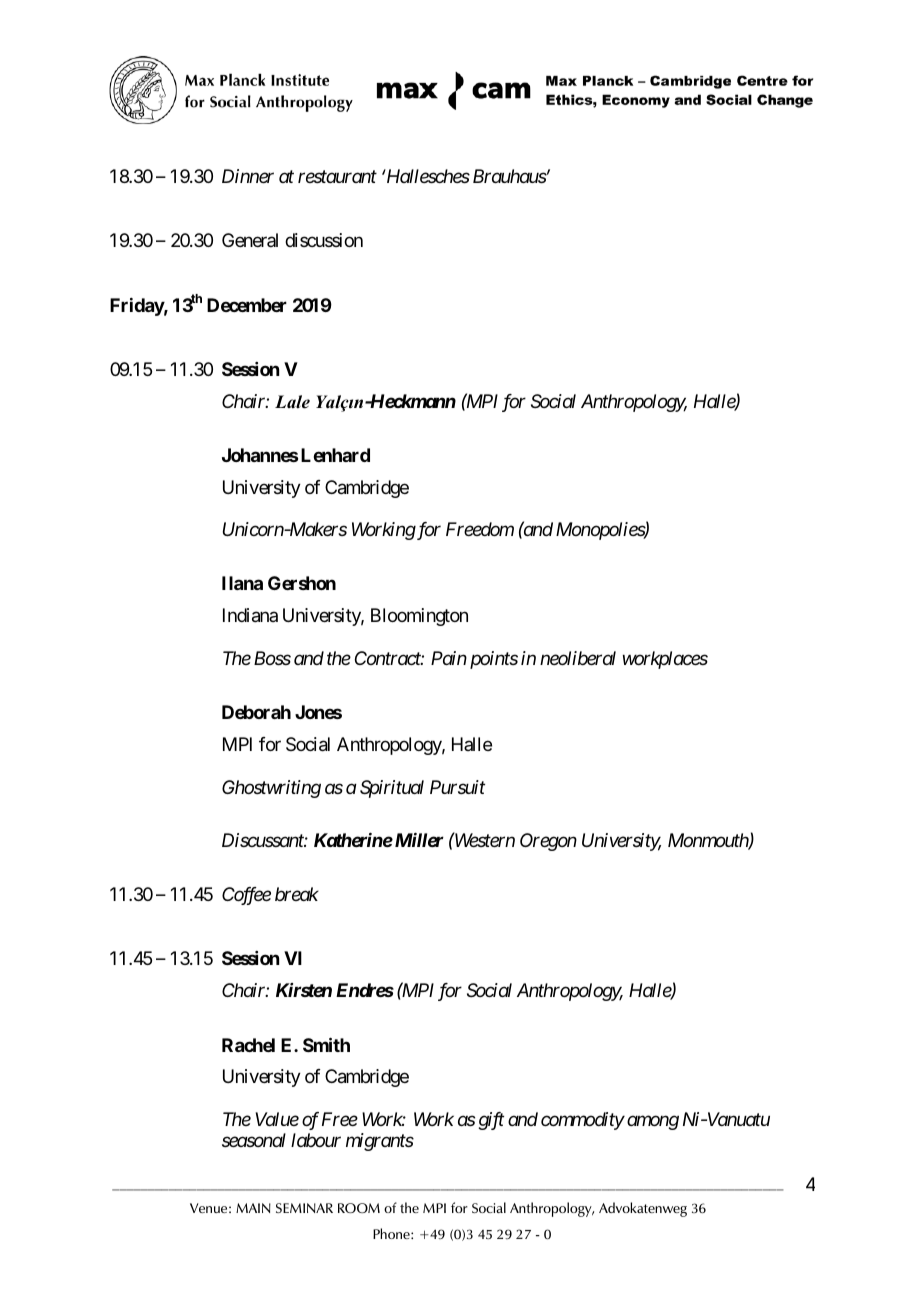 This screenshot has width=924, height=1308. What do you see at coordinates (304, 990) in the screenshot?
I see `Kirsten` at bounding box center [304, 990].
